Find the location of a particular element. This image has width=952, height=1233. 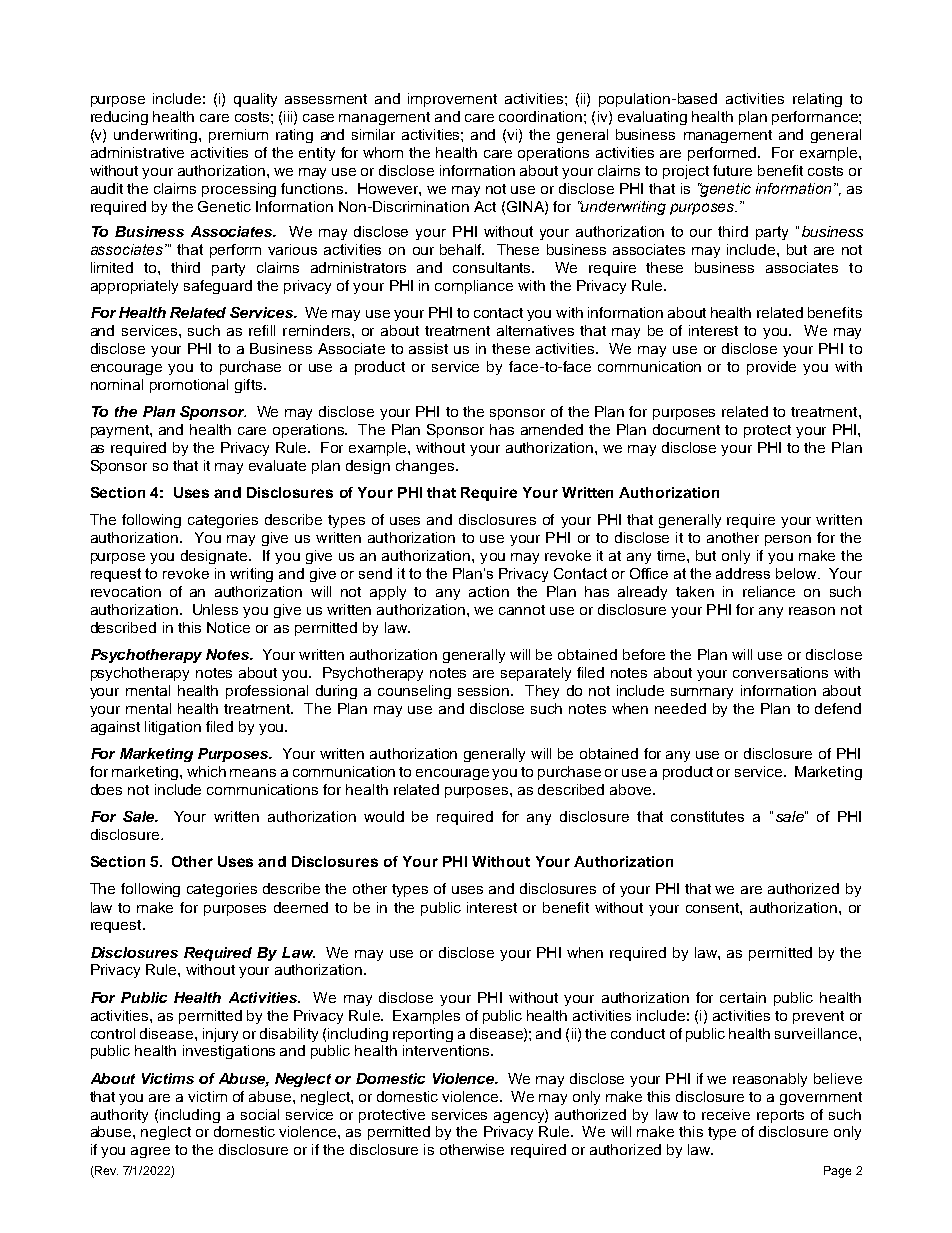

improvement is located at coordinates (452, 100).
